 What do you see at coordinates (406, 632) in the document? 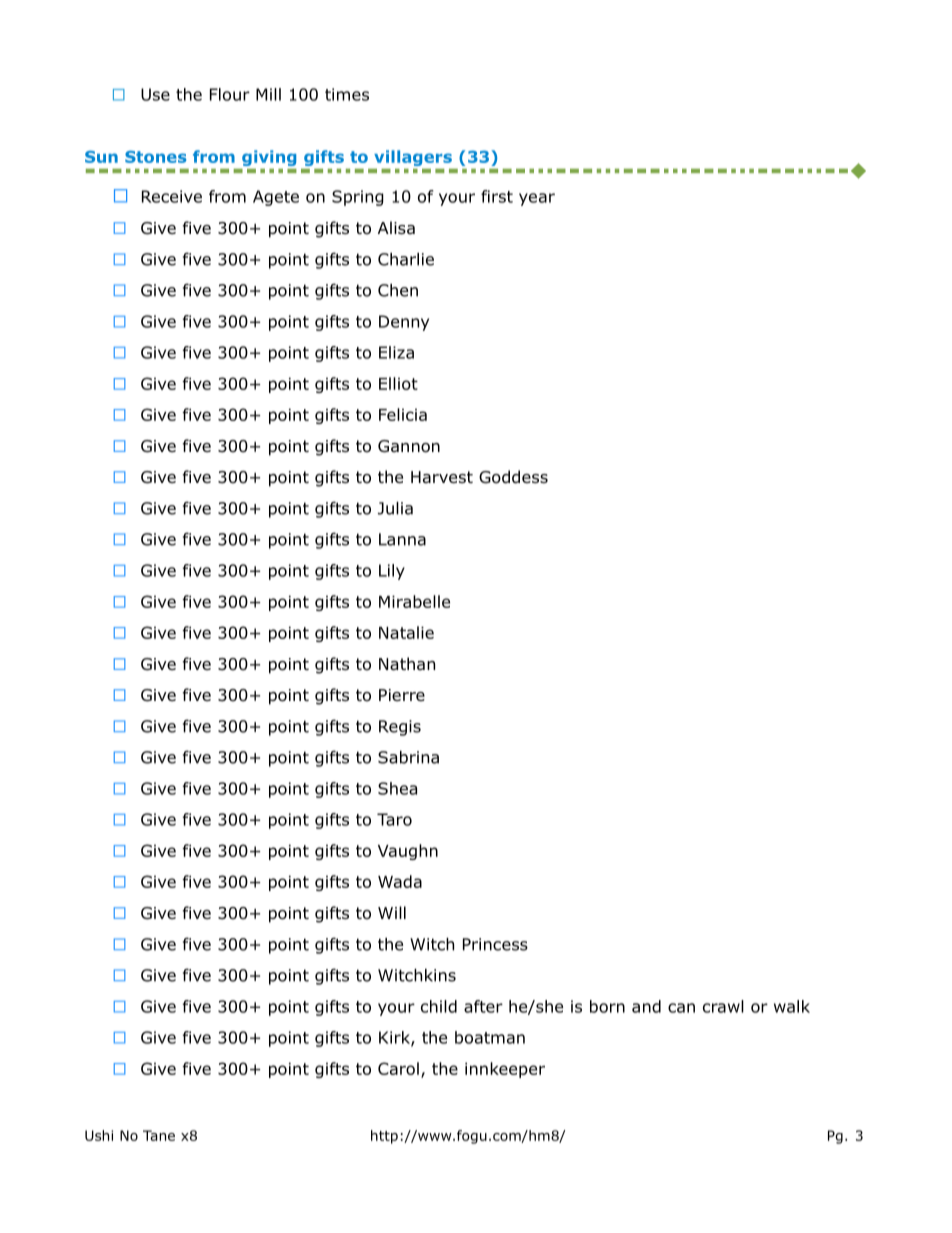
I see `Natalie` at bounding box center [406, 632].
